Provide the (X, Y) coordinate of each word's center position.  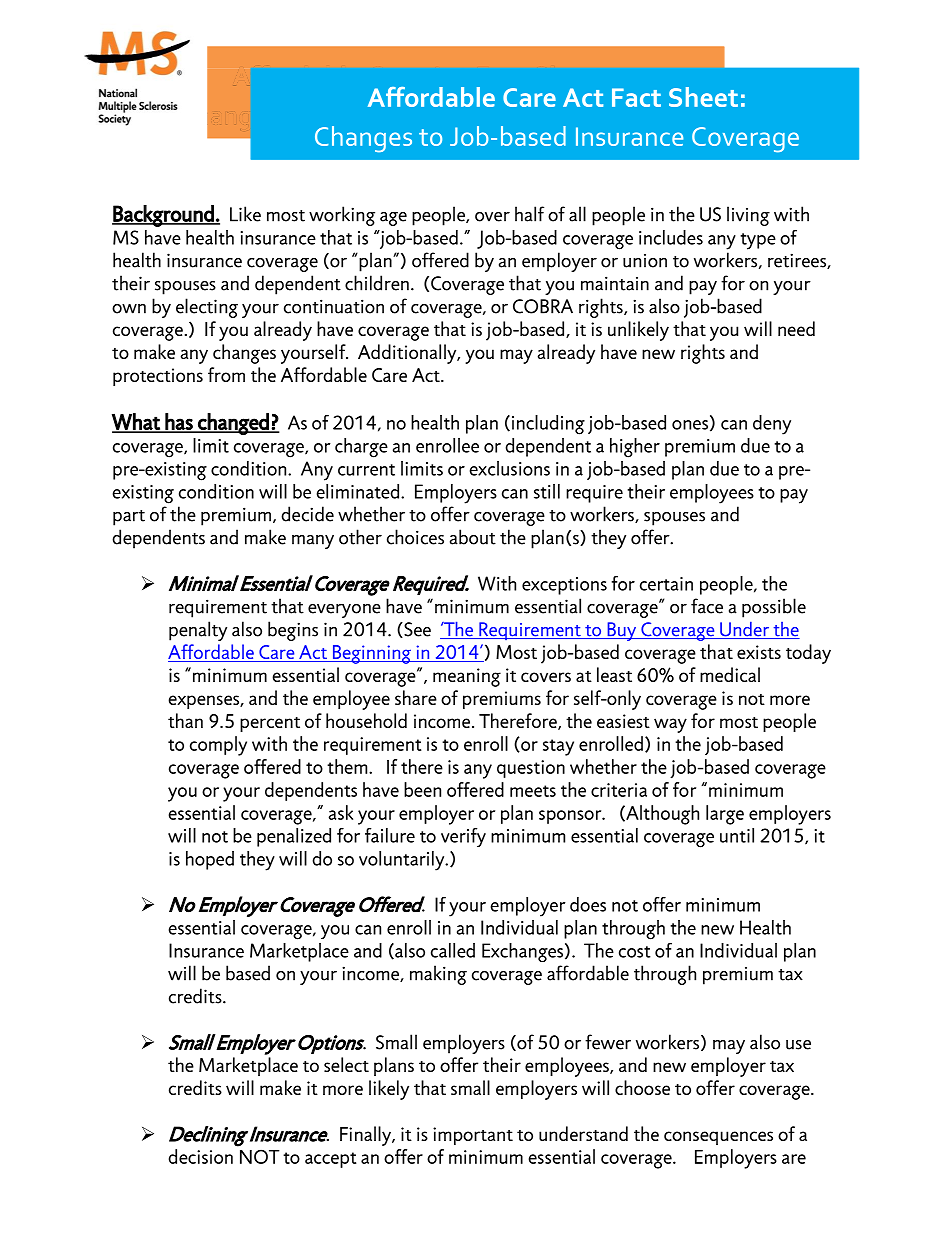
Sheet (703, 97)
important (473, 1136)
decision (200, 1156)
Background (164, 216)
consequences (718, 1138)
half (529, 214)
